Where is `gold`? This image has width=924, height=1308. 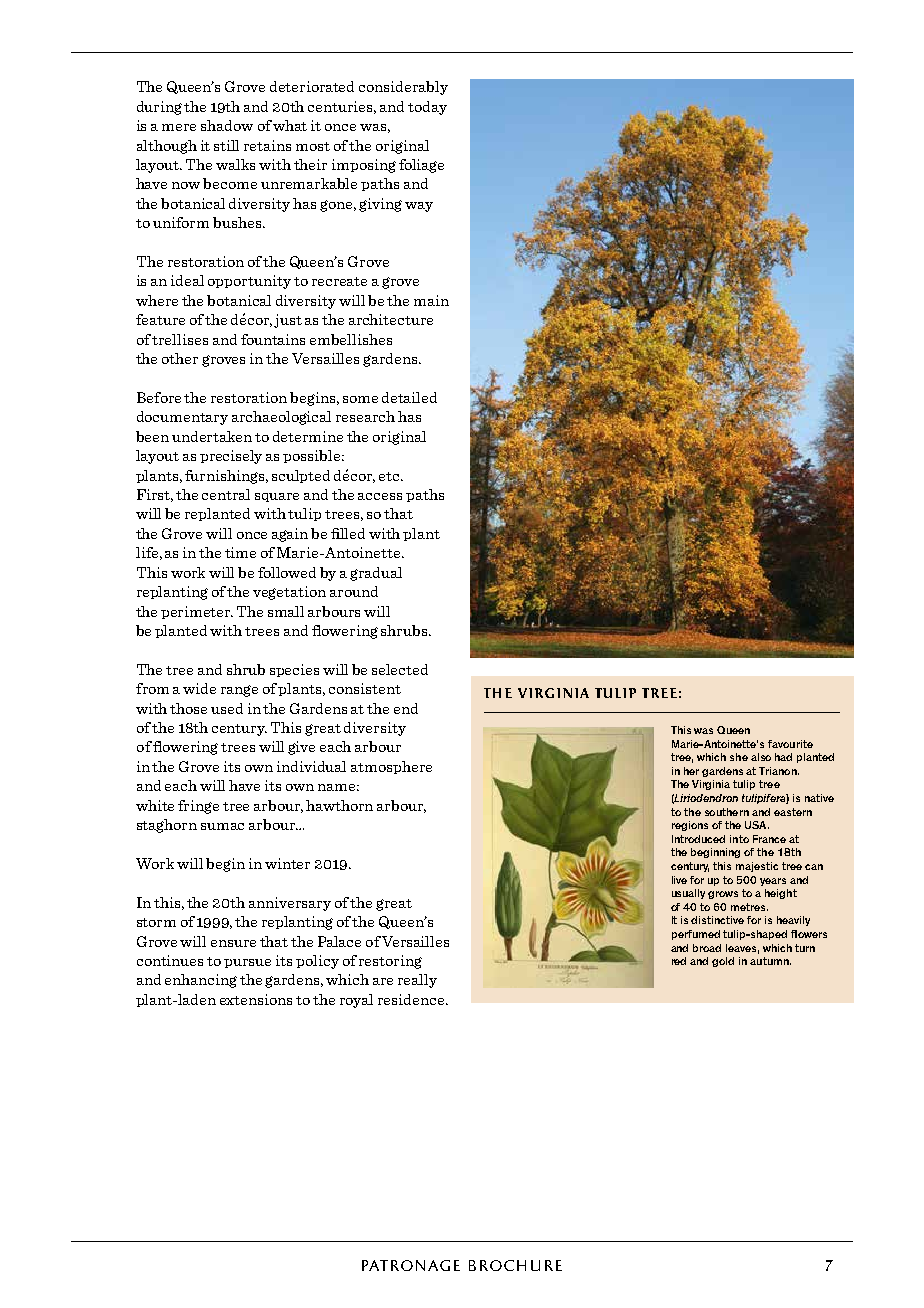
gold is located at coordinates (723, 962).
